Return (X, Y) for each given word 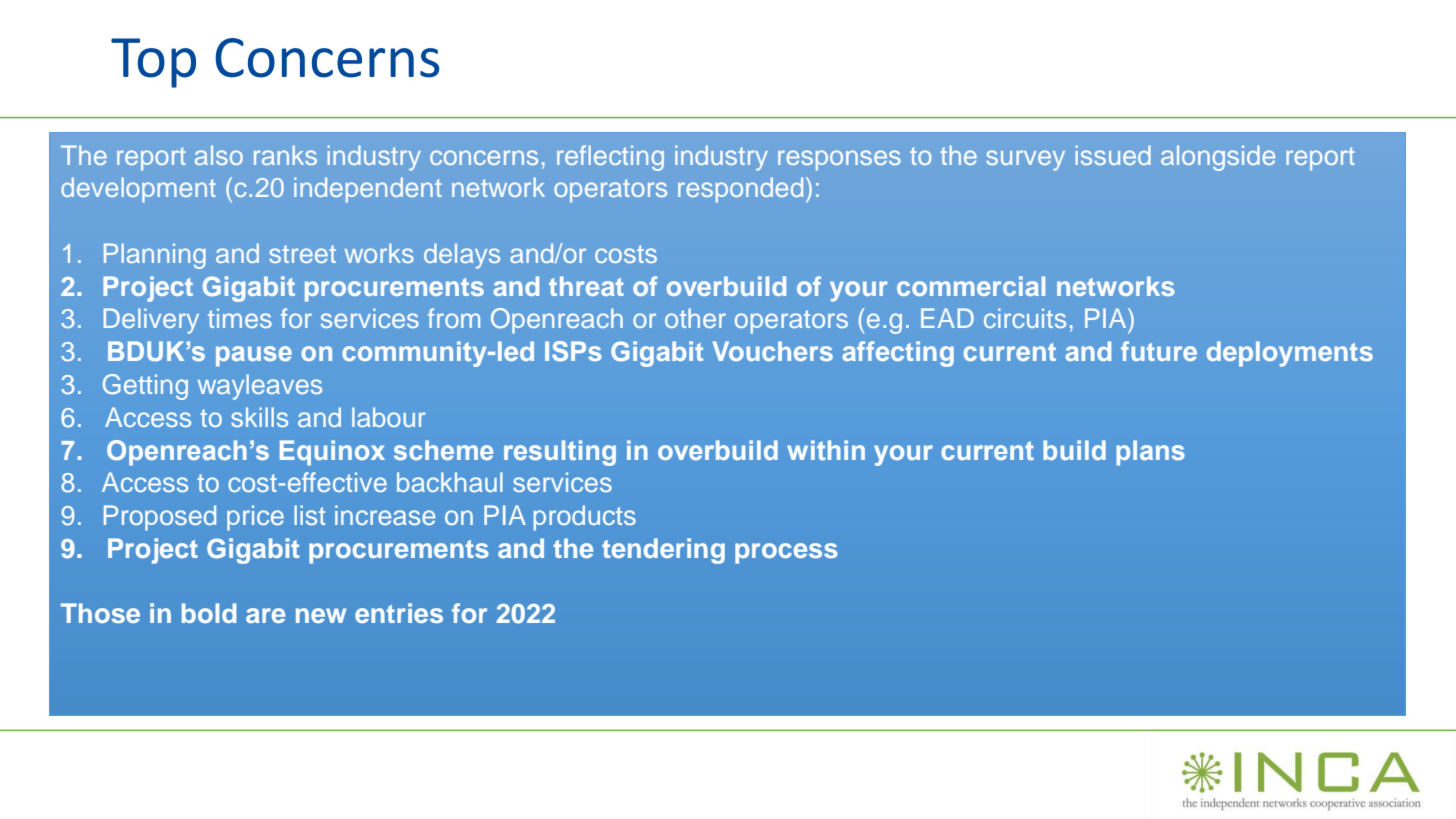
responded (740, 190)
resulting (560, 453)
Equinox (332, 453)
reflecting (610, 158)
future (1159, 351)
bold (209, 613)
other (695, 318)
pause (254, 356)
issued (1113, 155)
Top (153, 63)
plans (1150, 453)
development (138, 190)
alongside (1218, 158)
